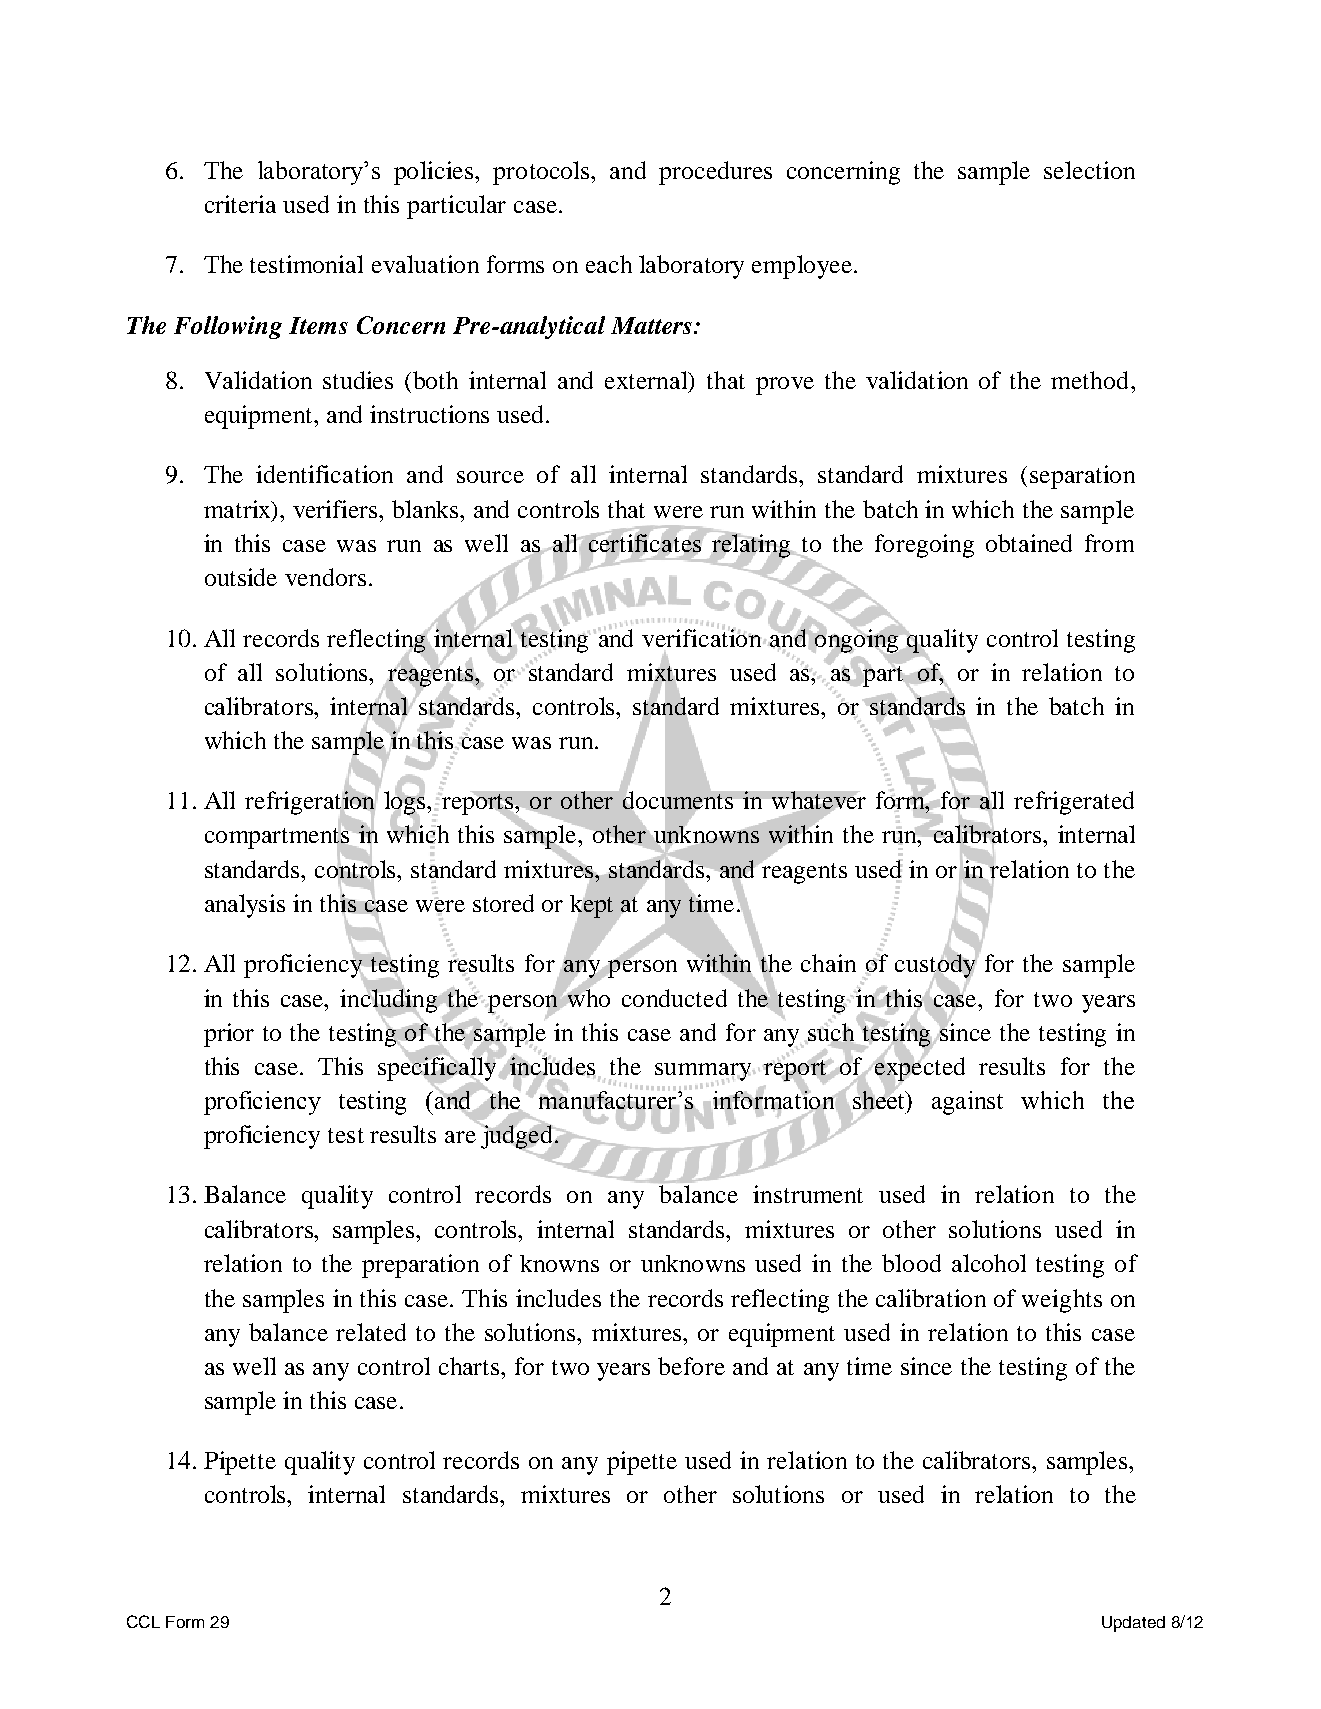 The height and width of the document is (1709, 1321). I want to click on custody, so click(936, 966).
